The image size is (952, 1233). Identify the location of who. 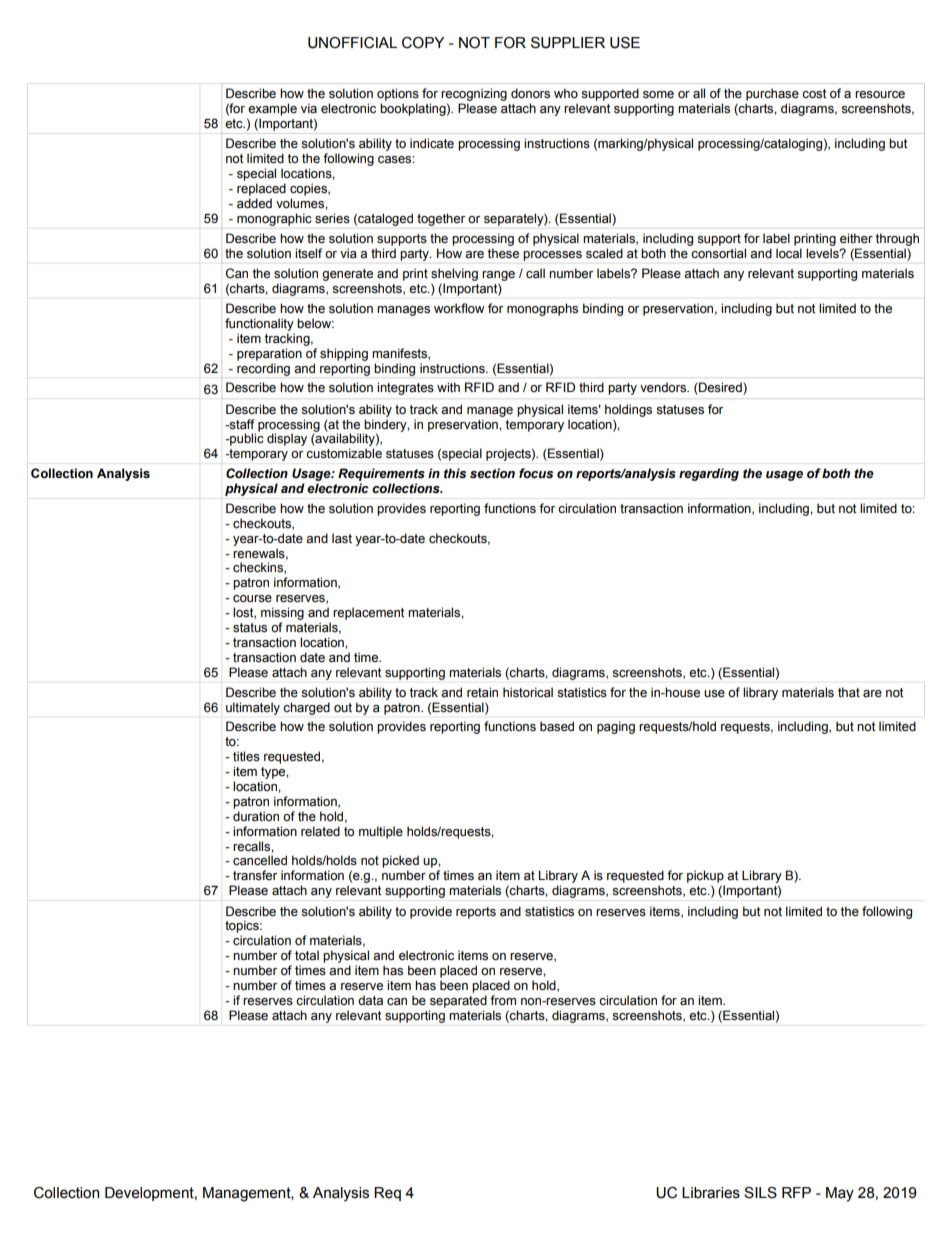
(566, 93).
